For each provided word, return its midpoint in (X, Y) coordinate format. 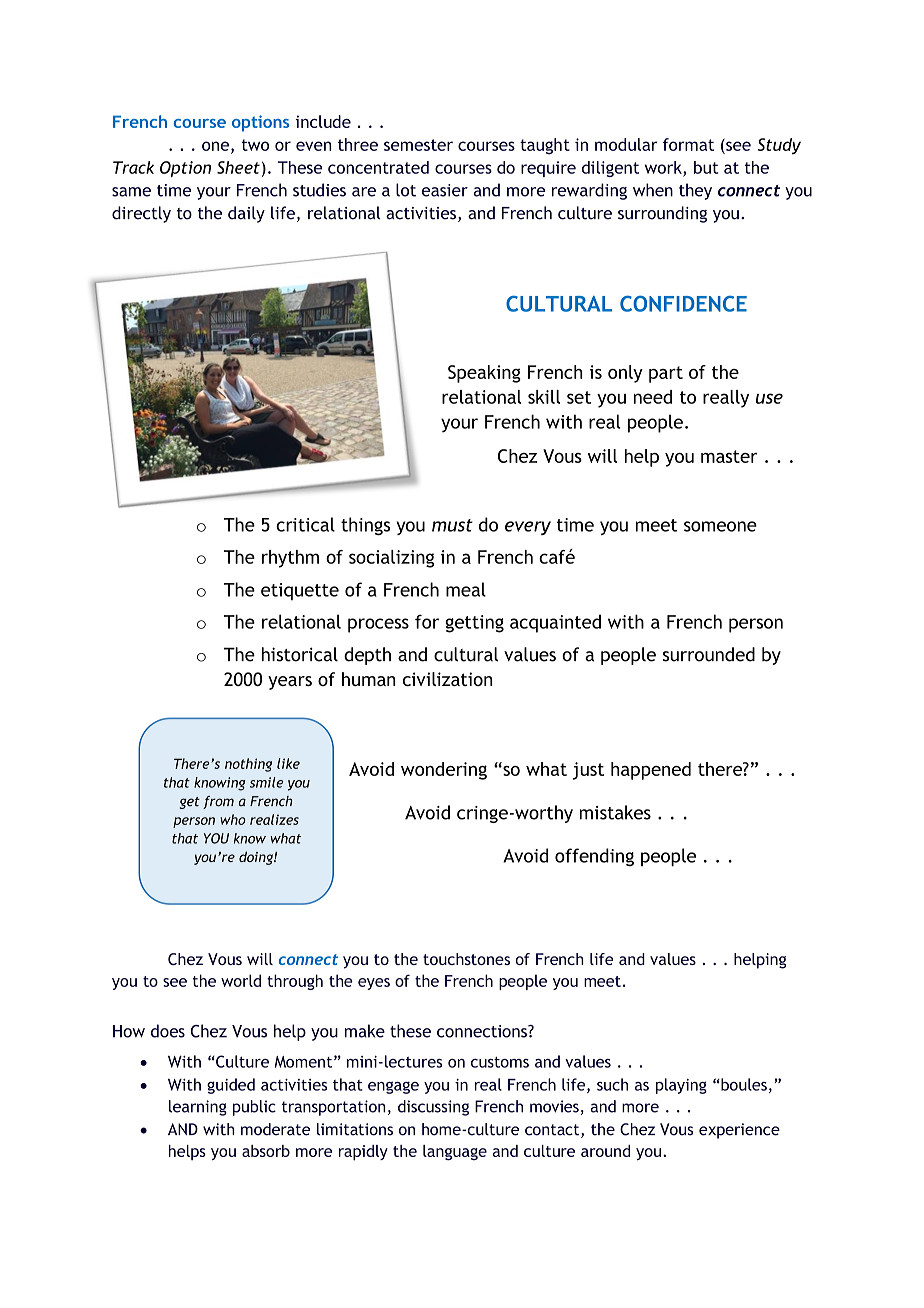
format (688, 144)
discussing (433, 1108)
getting (474, 624)
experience (739, 1131)
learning (198, 1108)
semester (418, 145)
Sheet (238, 167)
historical (300, 654)
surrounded (709, 654)
